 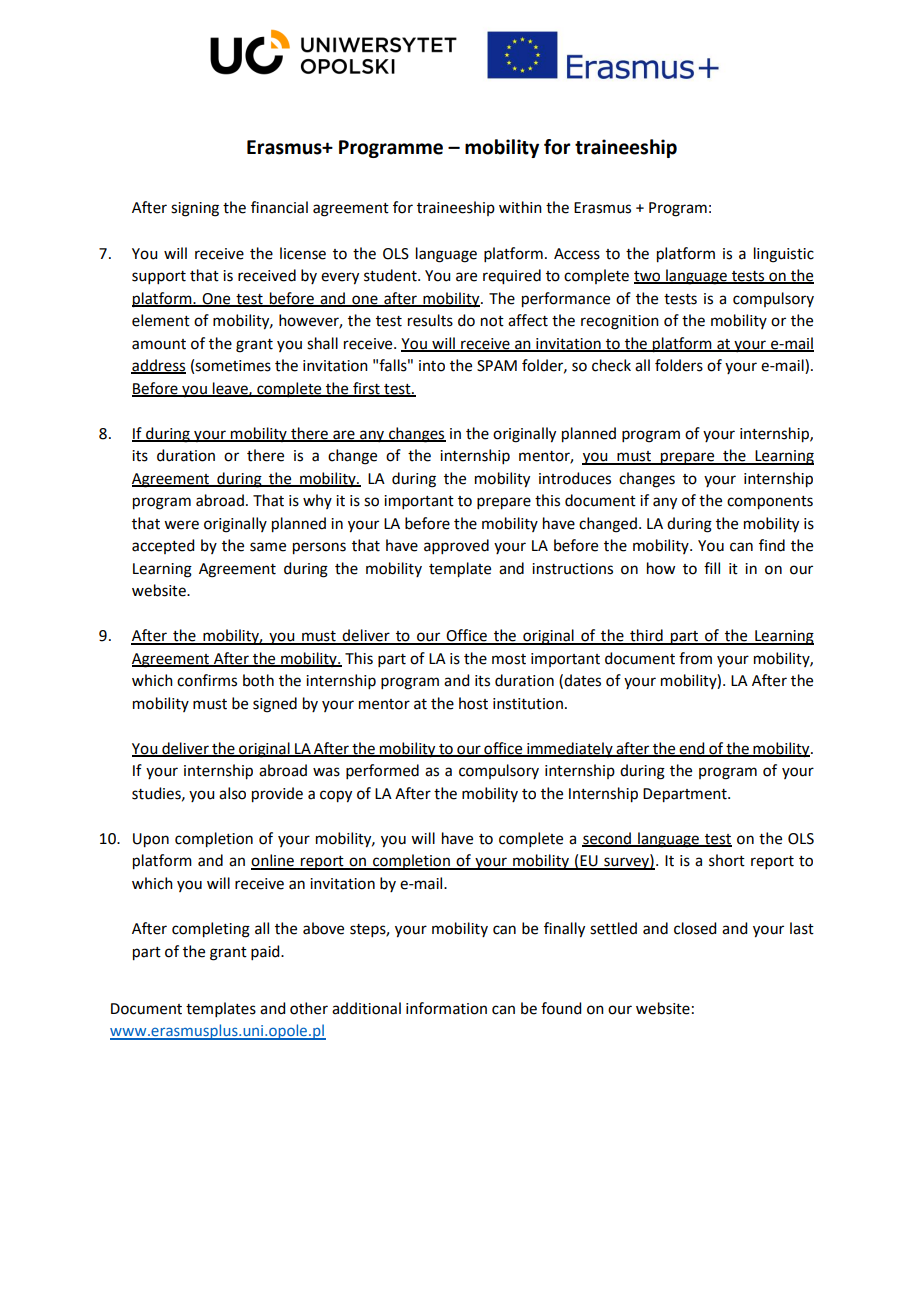 What do you see at coordinates (266, 952) in the image?
I see `paid` at bounding box center [266, 952].
